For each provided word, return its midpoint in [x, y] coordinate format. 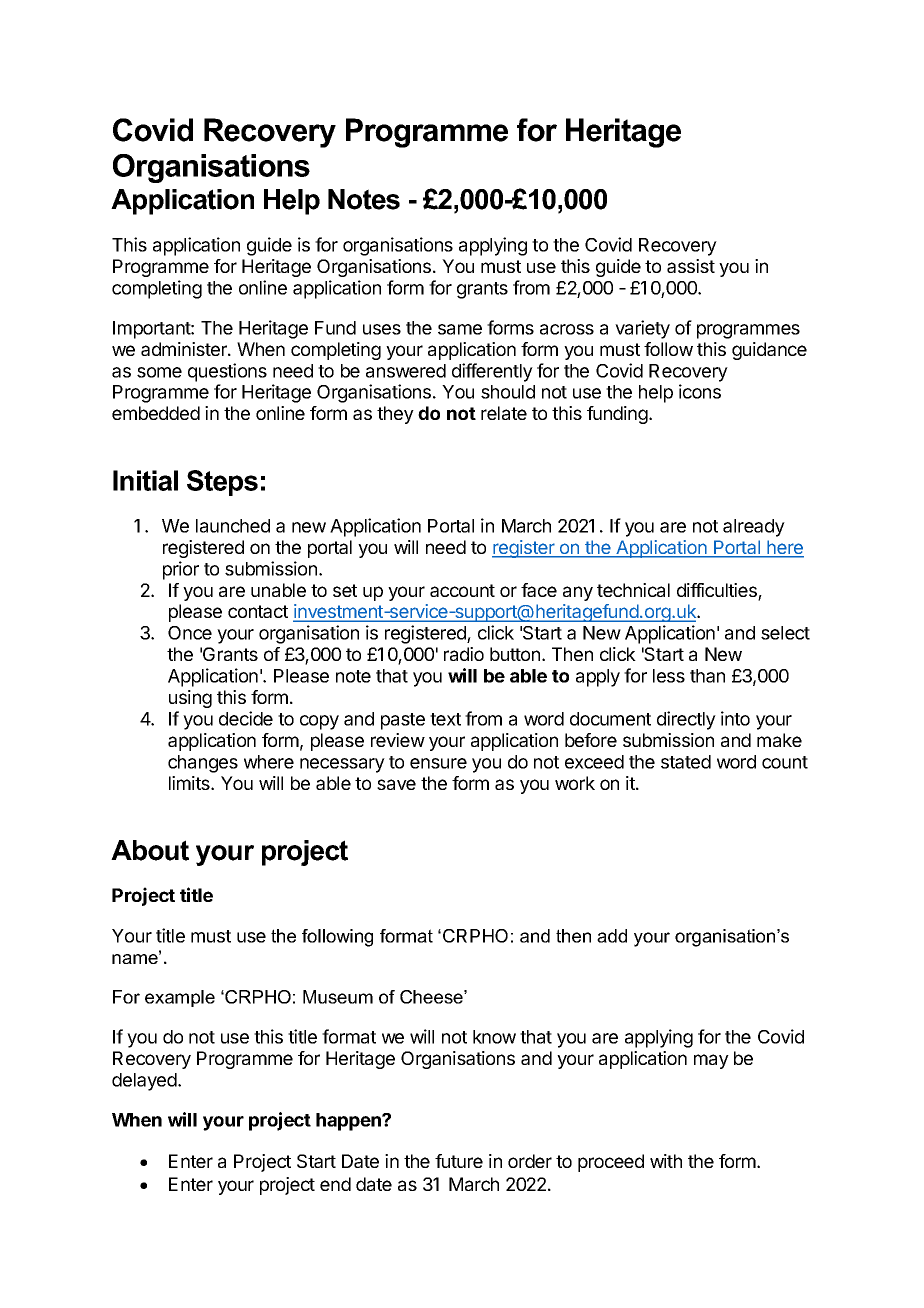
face [539, 590]
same [460, 329]
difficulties [718, 591]
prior [181, 570]
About [150, 850]
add [612, 936]
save [396, 784]
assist [691, 266]
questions [227, 372]
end [335, 1184]
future [459, 1161]
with [666, 1161]
